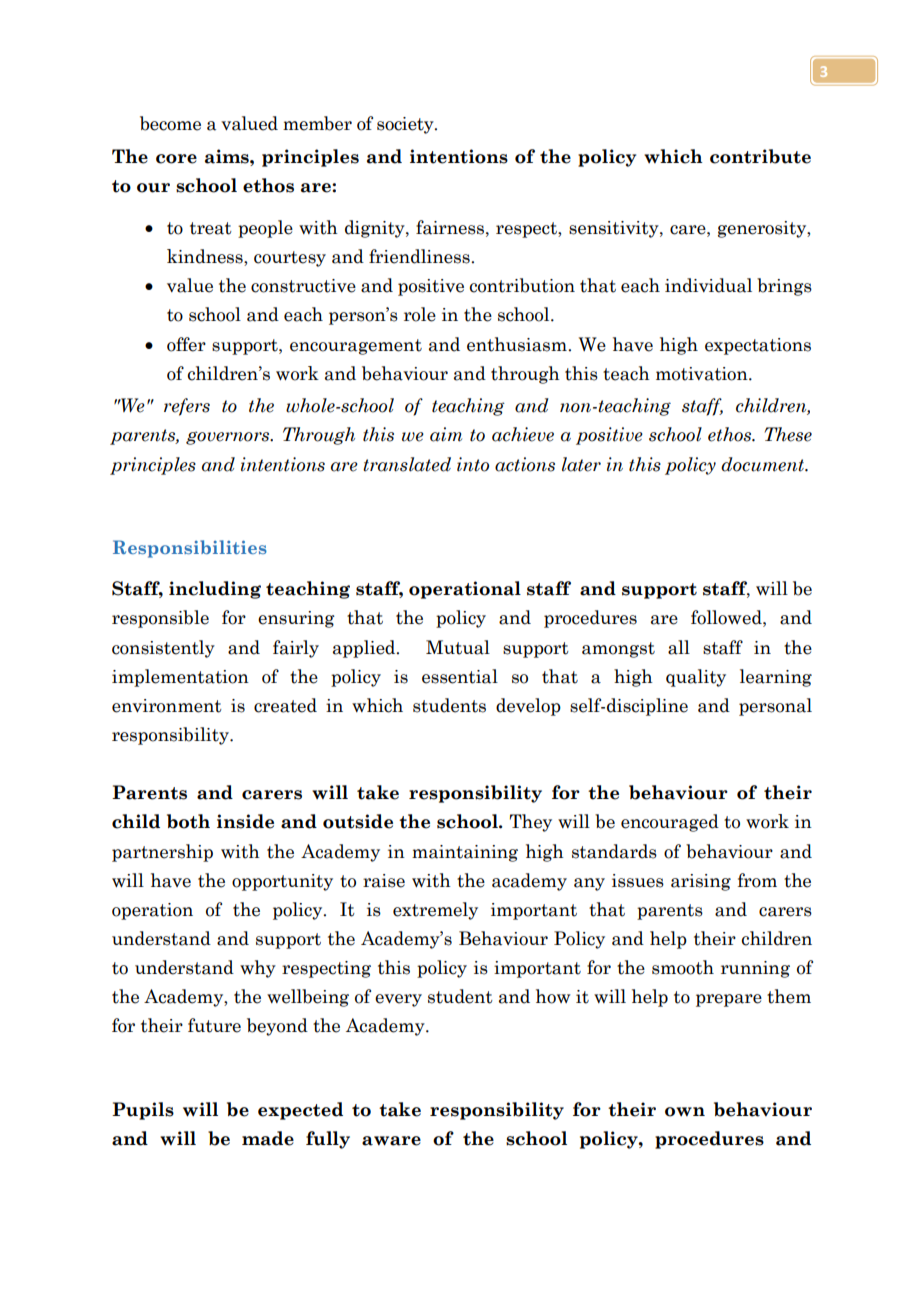 This page has width=924, height=1308. Describe the element at coordinates (162, 853) in the page. I see `partnership` at that location.
